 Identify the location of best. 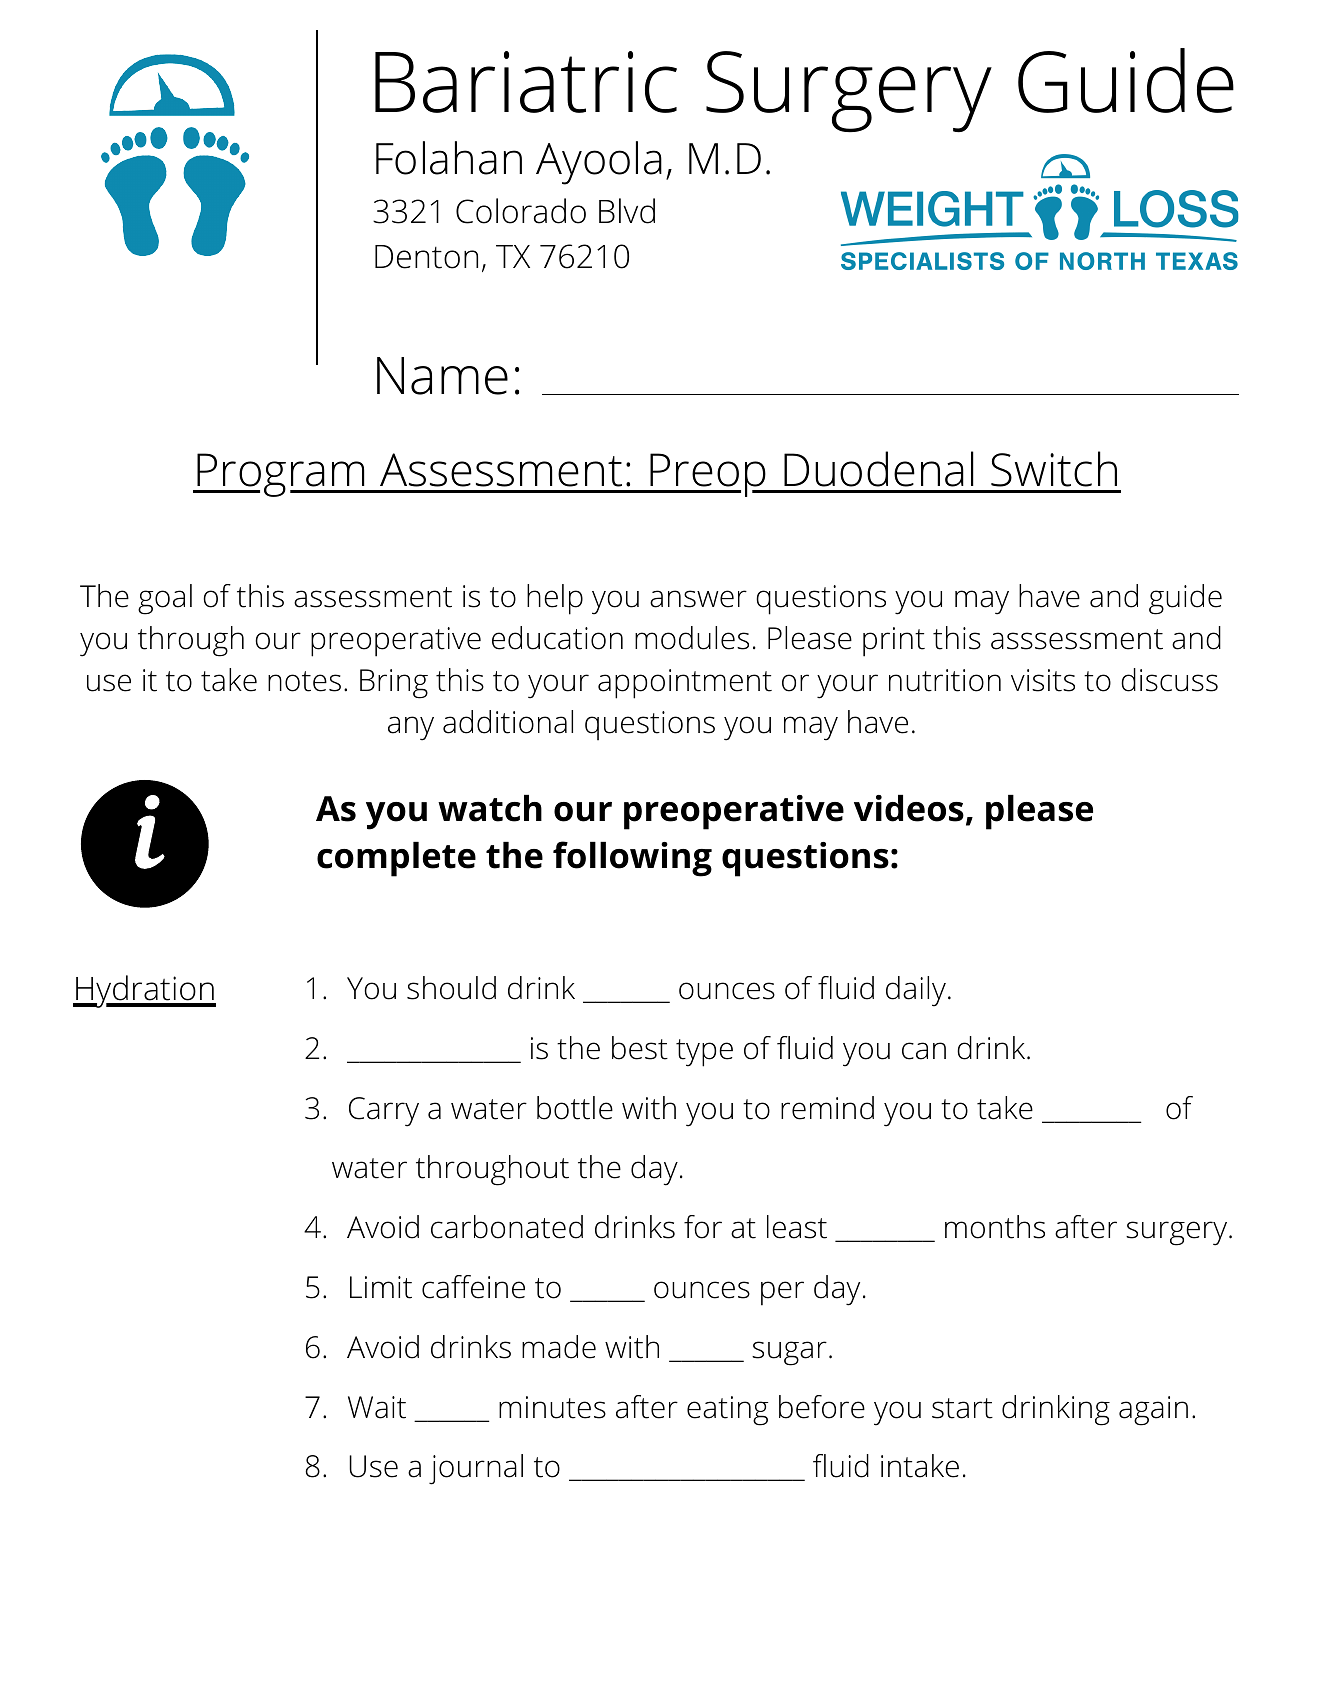
(640, 1048).
